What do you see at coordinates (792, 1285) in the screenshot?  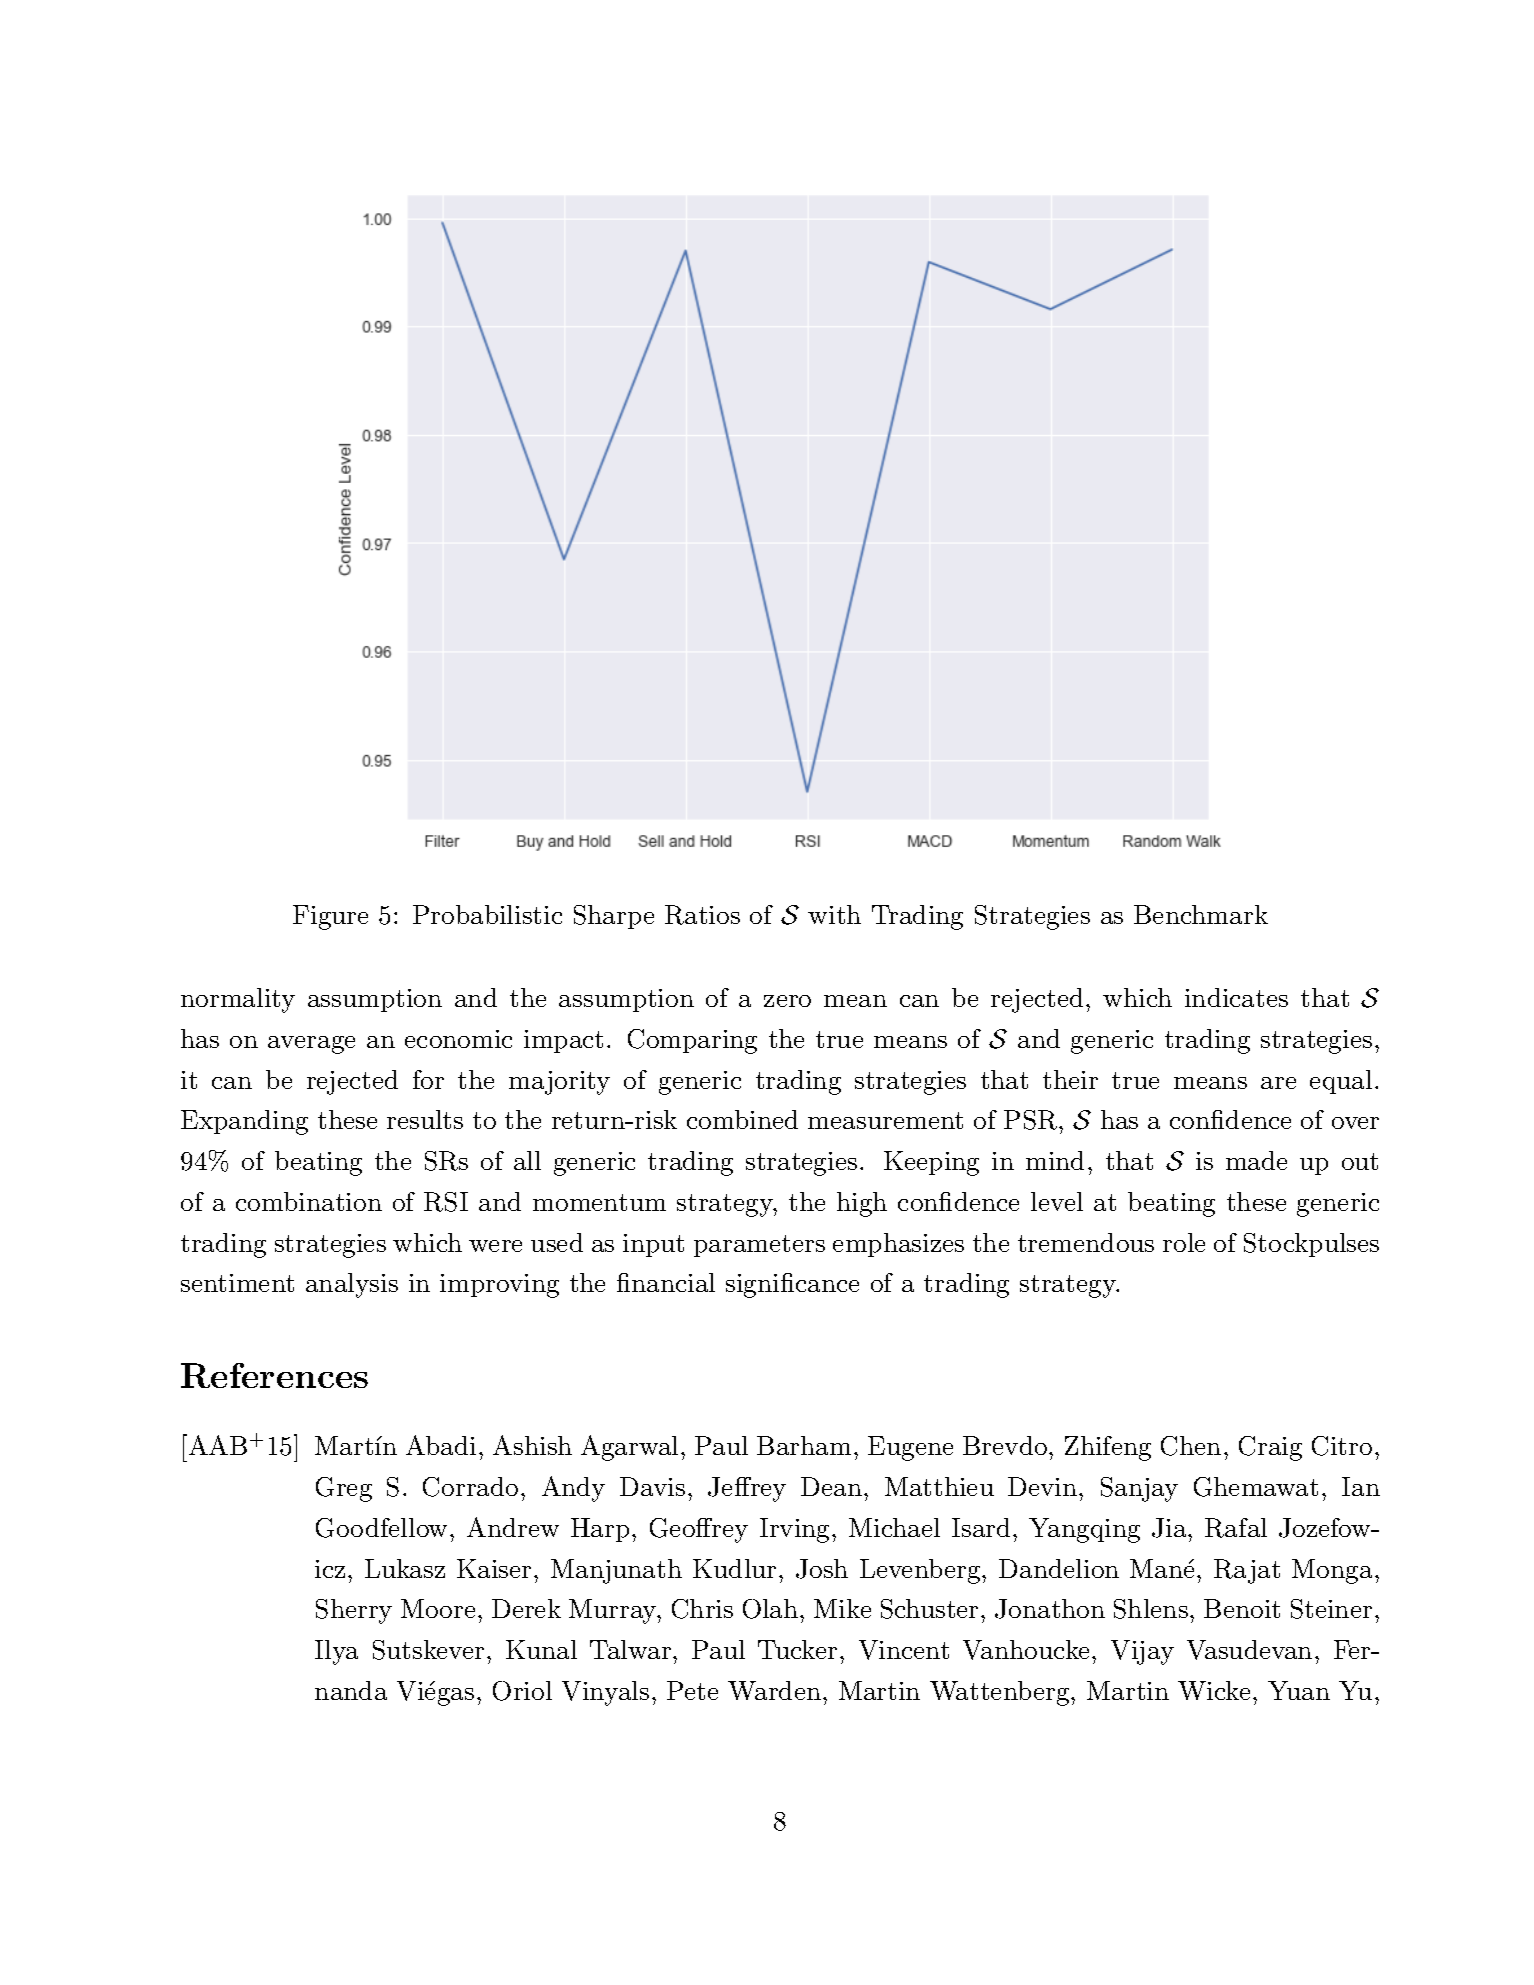 I see `significance` at bounding box center [792, 1285].
